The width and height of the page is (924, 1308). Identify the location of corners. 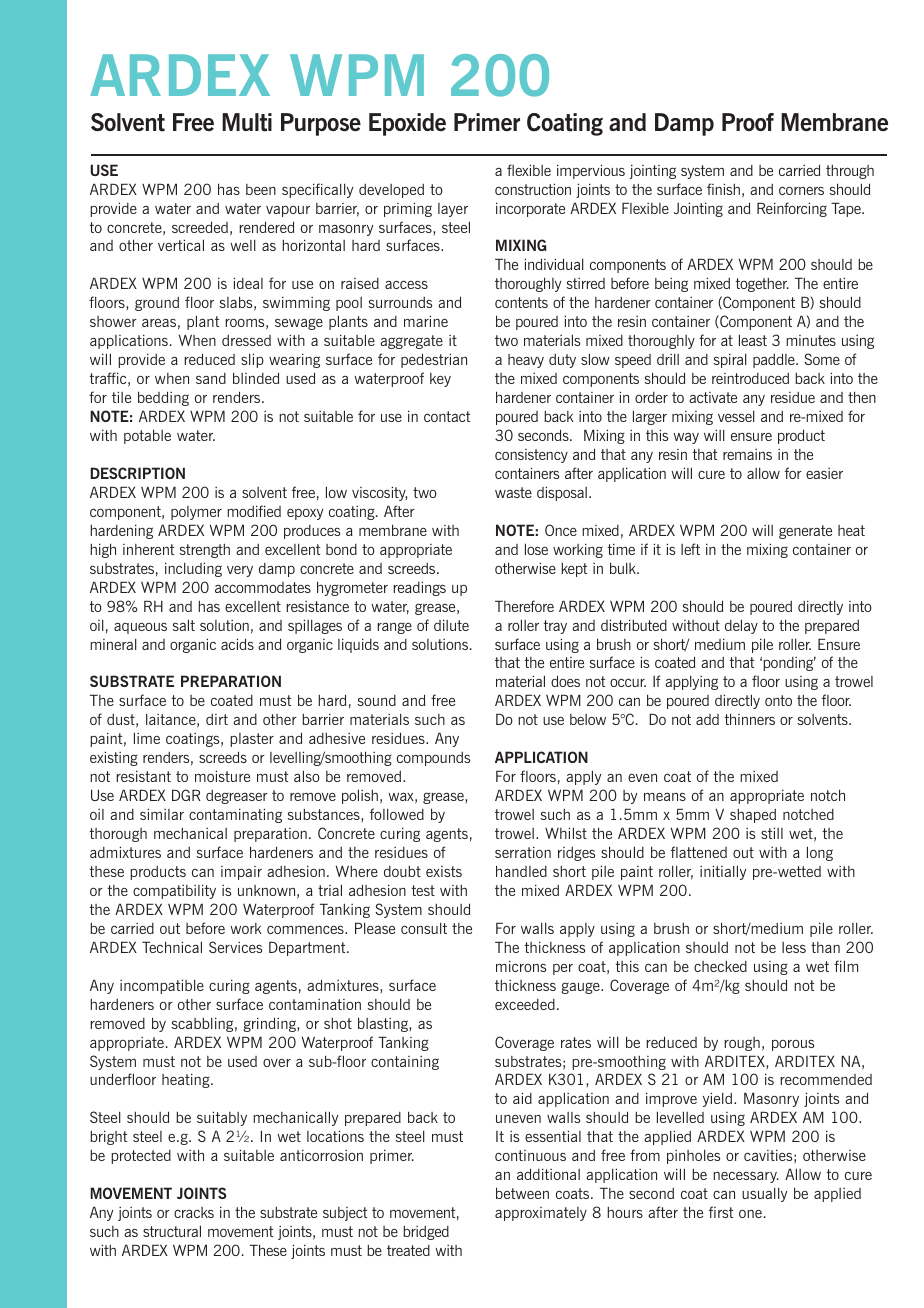
(801, 190).
